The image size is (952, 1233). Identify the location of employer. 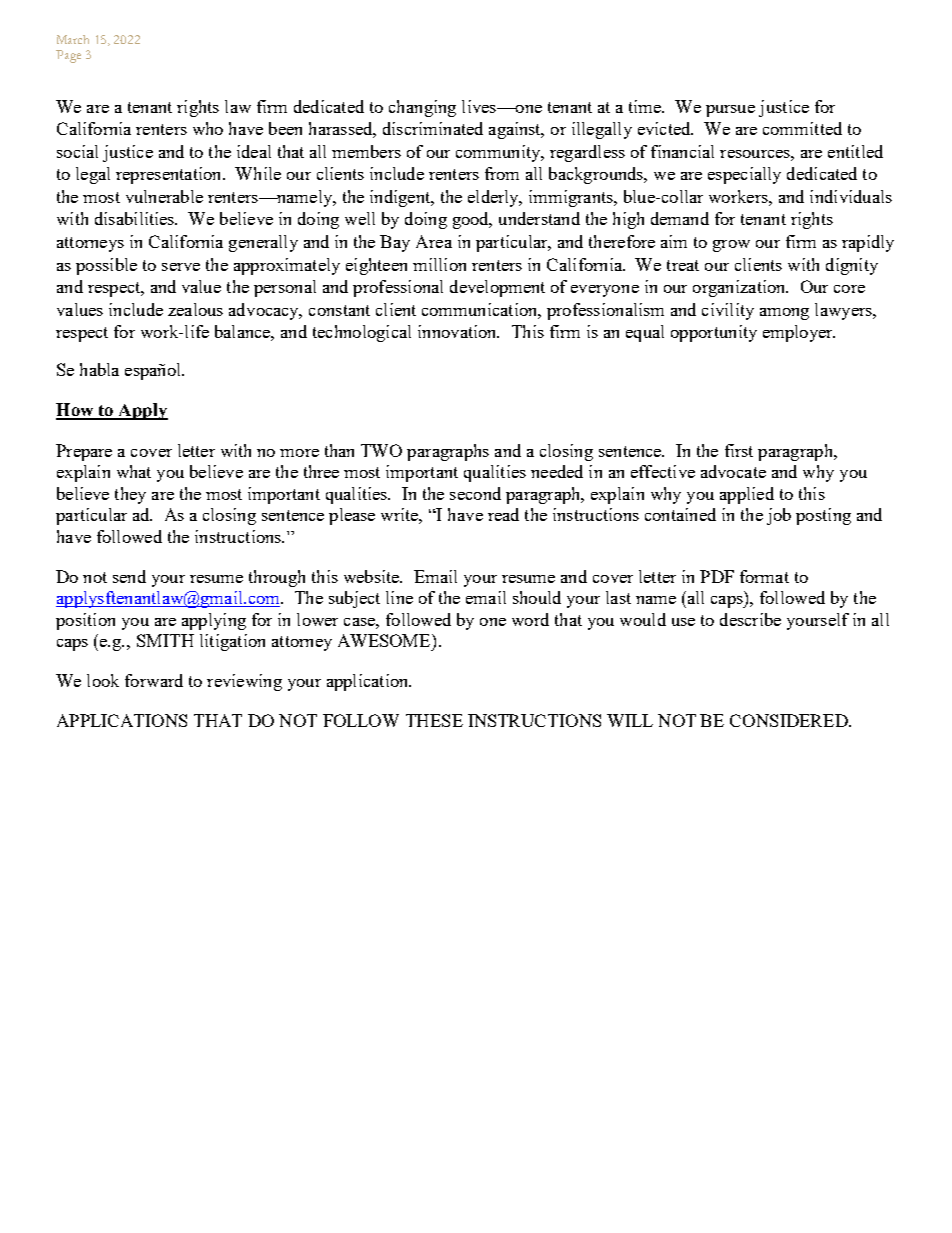
(799, 333).
